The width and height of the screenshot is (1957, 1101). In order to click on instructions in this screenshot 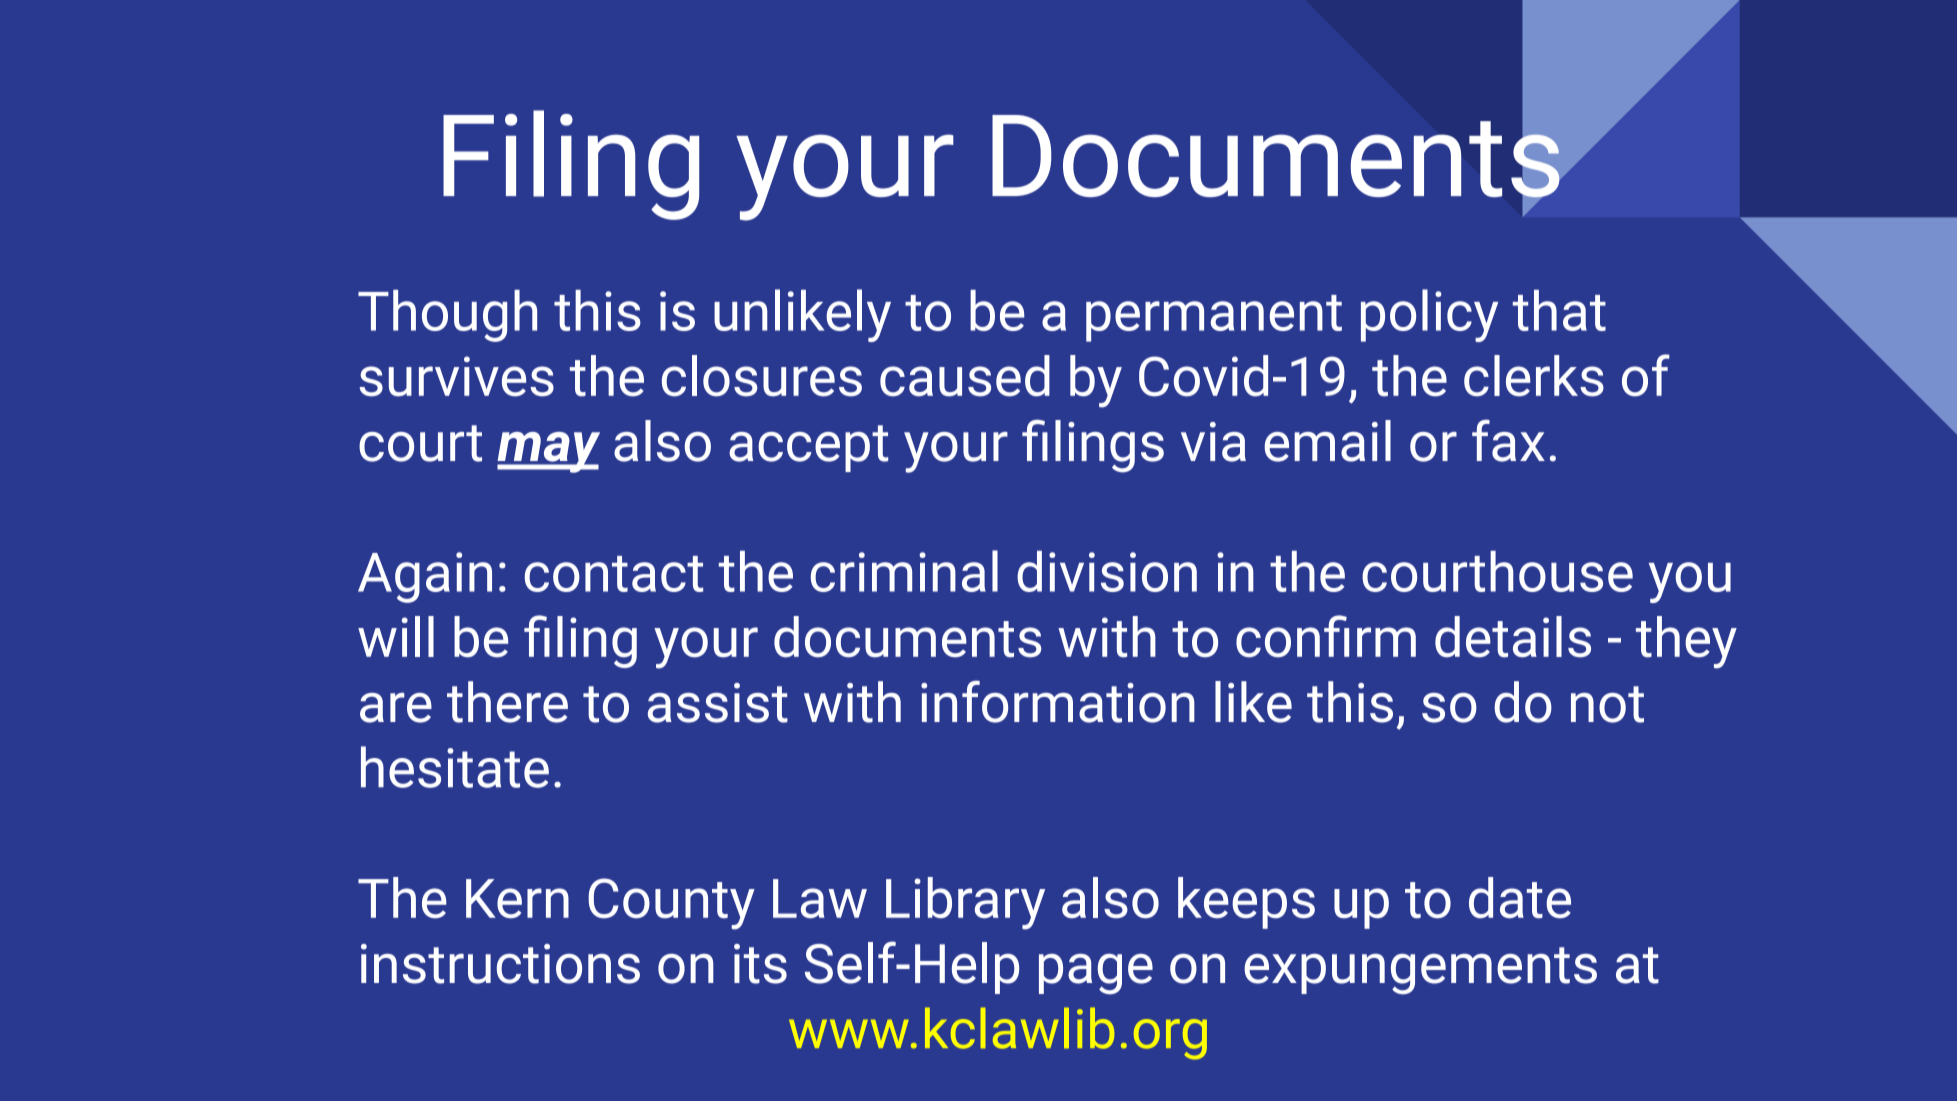, I will do `click(500, 964)`.
